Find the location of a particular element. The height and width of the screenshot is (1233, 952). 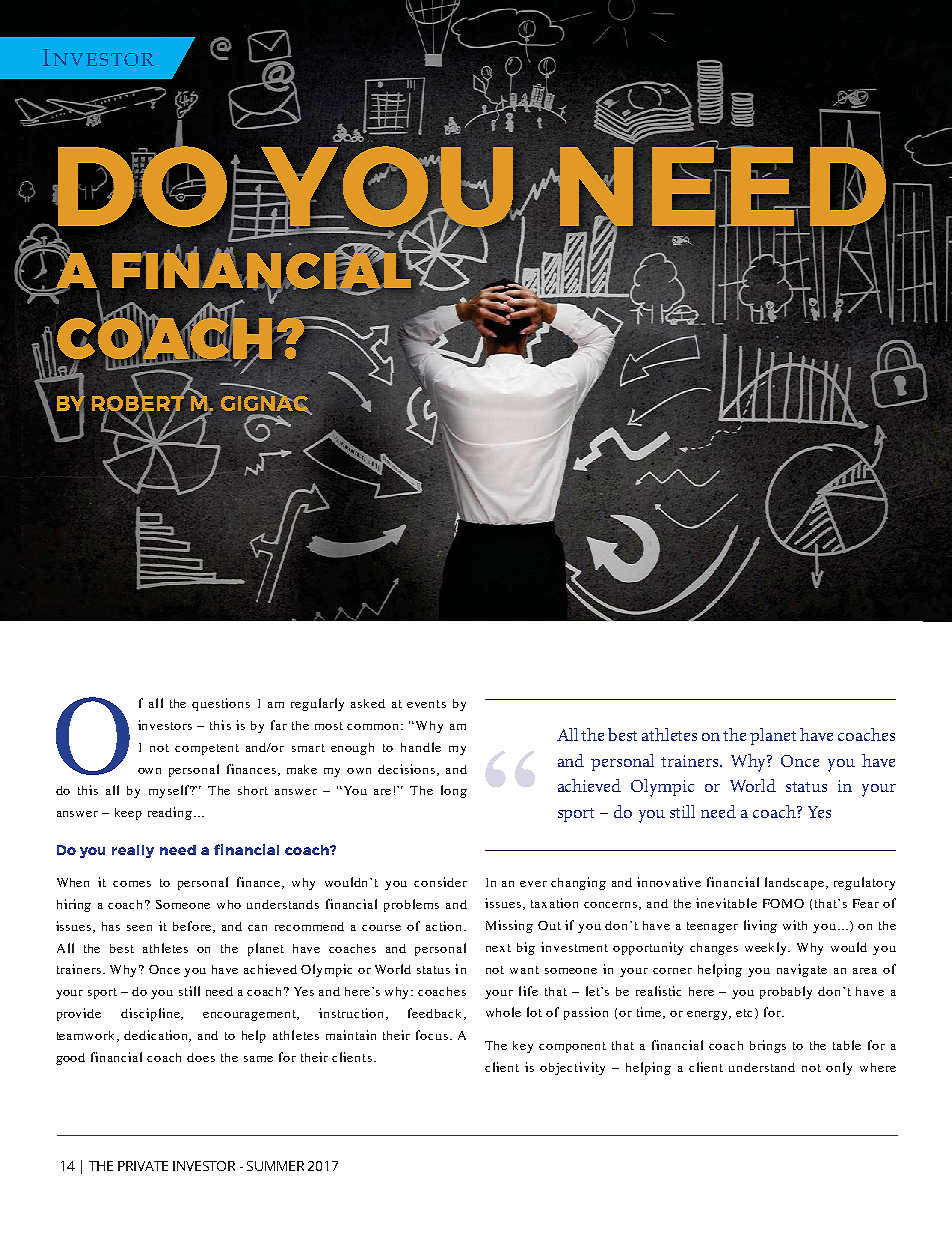

objectivity is located at coordinates (572, 1068).
